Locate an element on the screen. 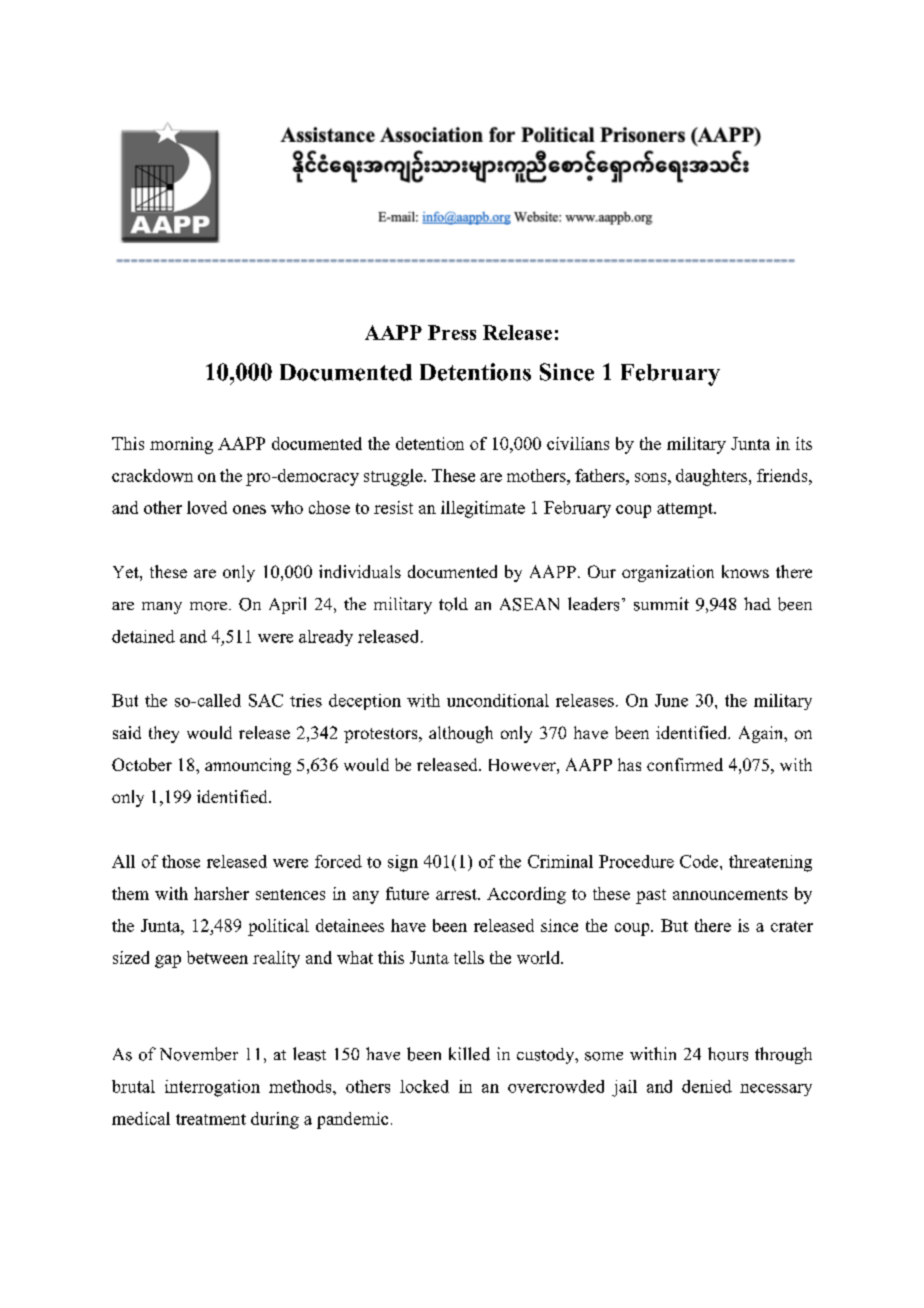 The width and height of the screenshot is (924, 1308). tells is located at coordinates (469, 957).
